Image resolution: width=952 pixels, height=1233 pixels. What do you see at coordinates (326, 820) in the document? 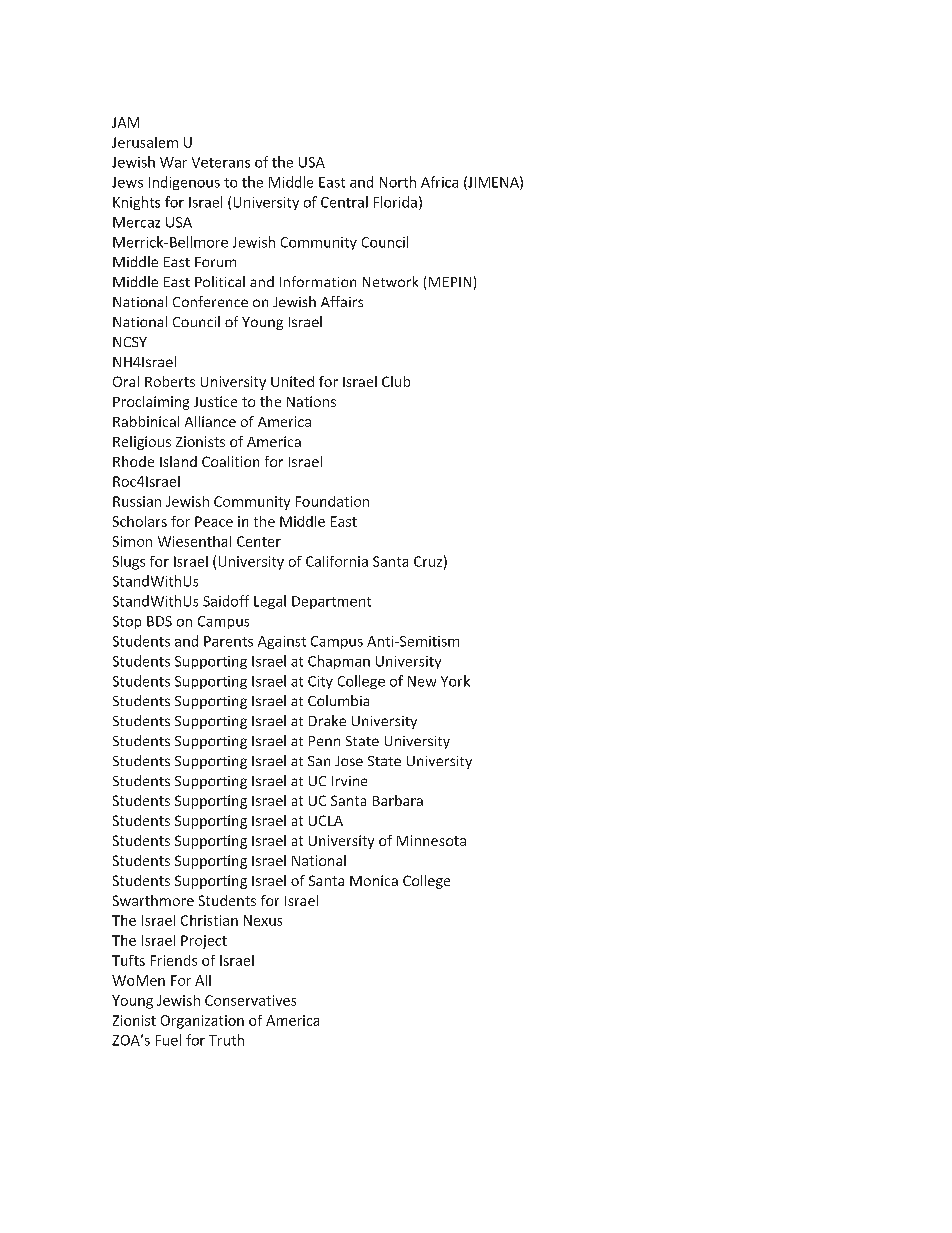
I see `UCLA` at bounding box center [326, 820].
